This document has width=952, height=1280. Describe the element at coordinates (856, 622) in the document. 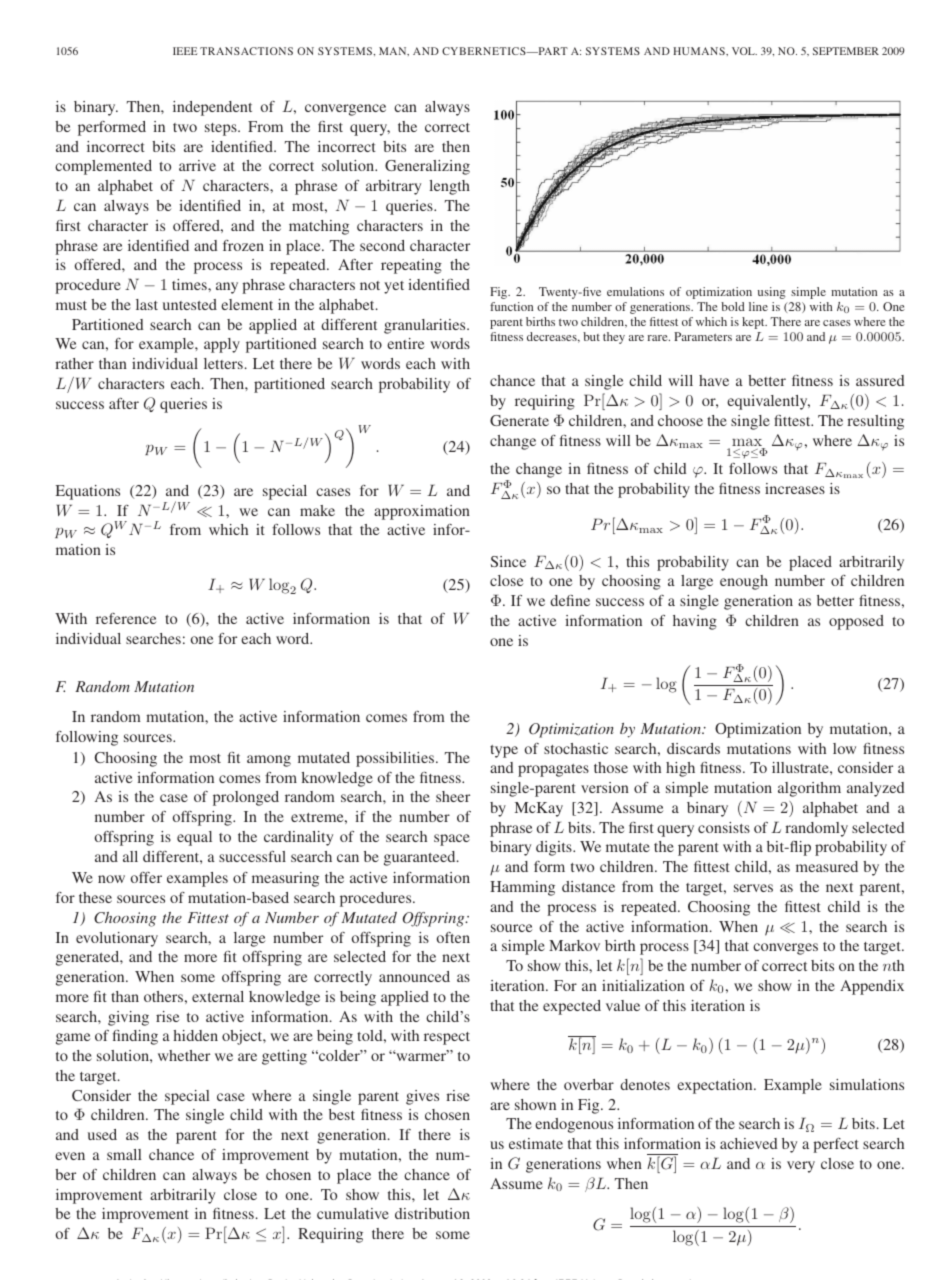

I see `opposed` at that location.
